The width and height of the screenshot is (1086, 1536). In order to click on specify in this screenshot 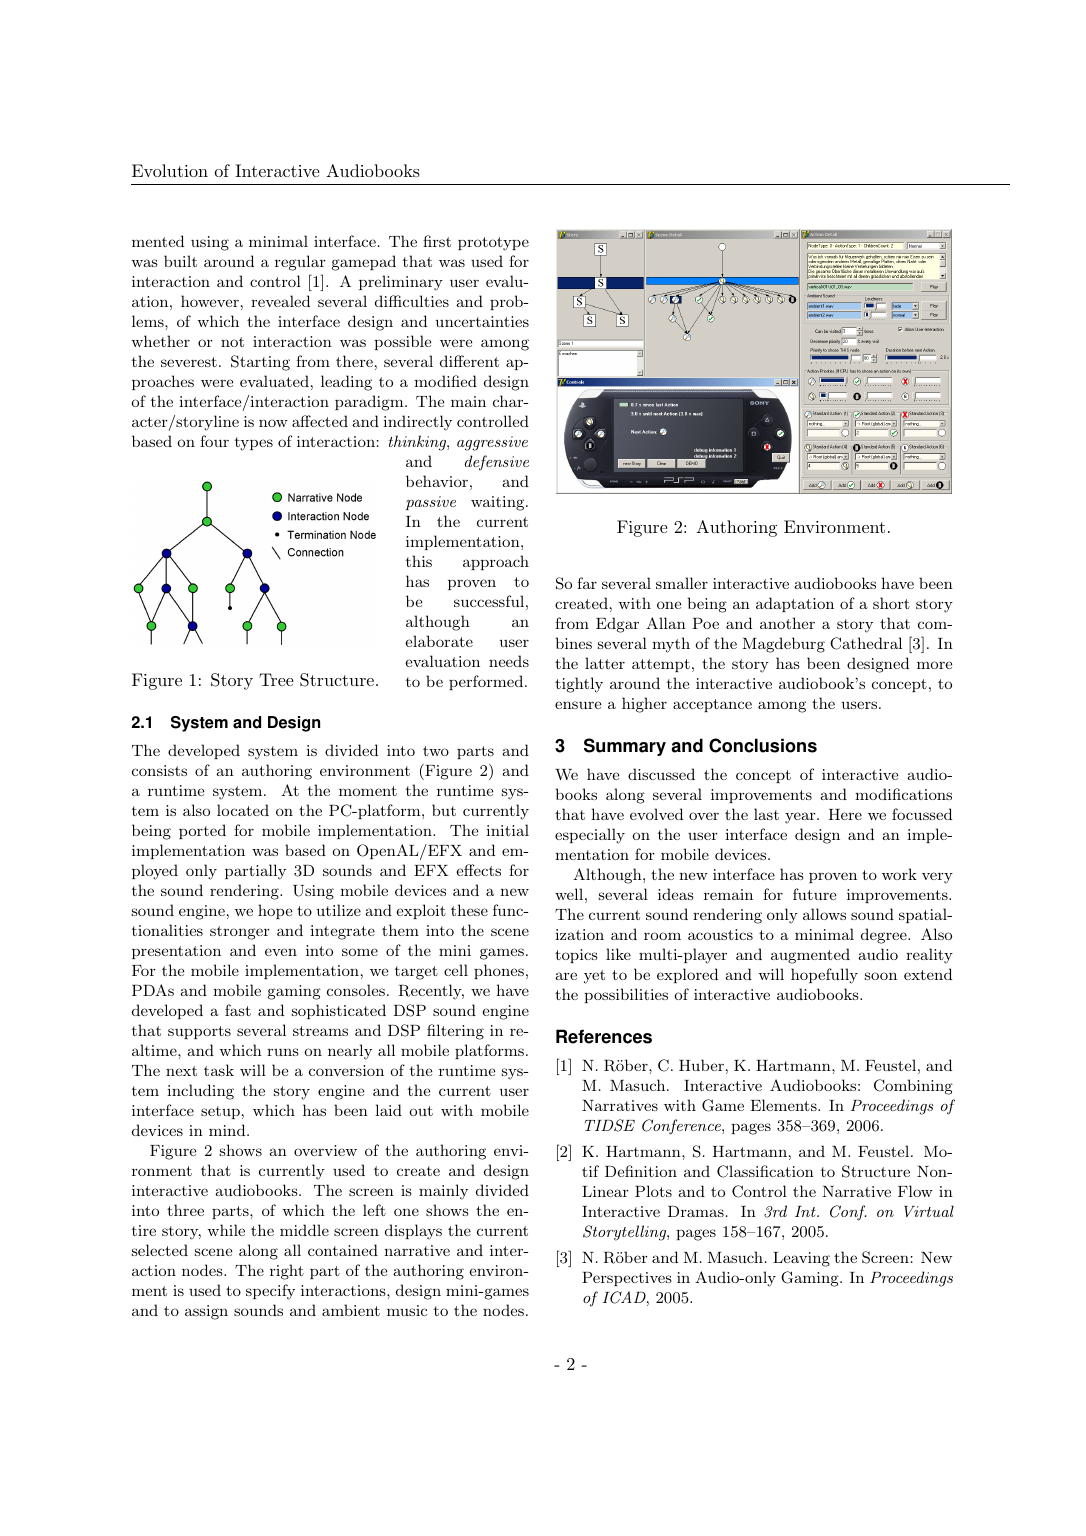, I will do `click(270, 1292)`.
